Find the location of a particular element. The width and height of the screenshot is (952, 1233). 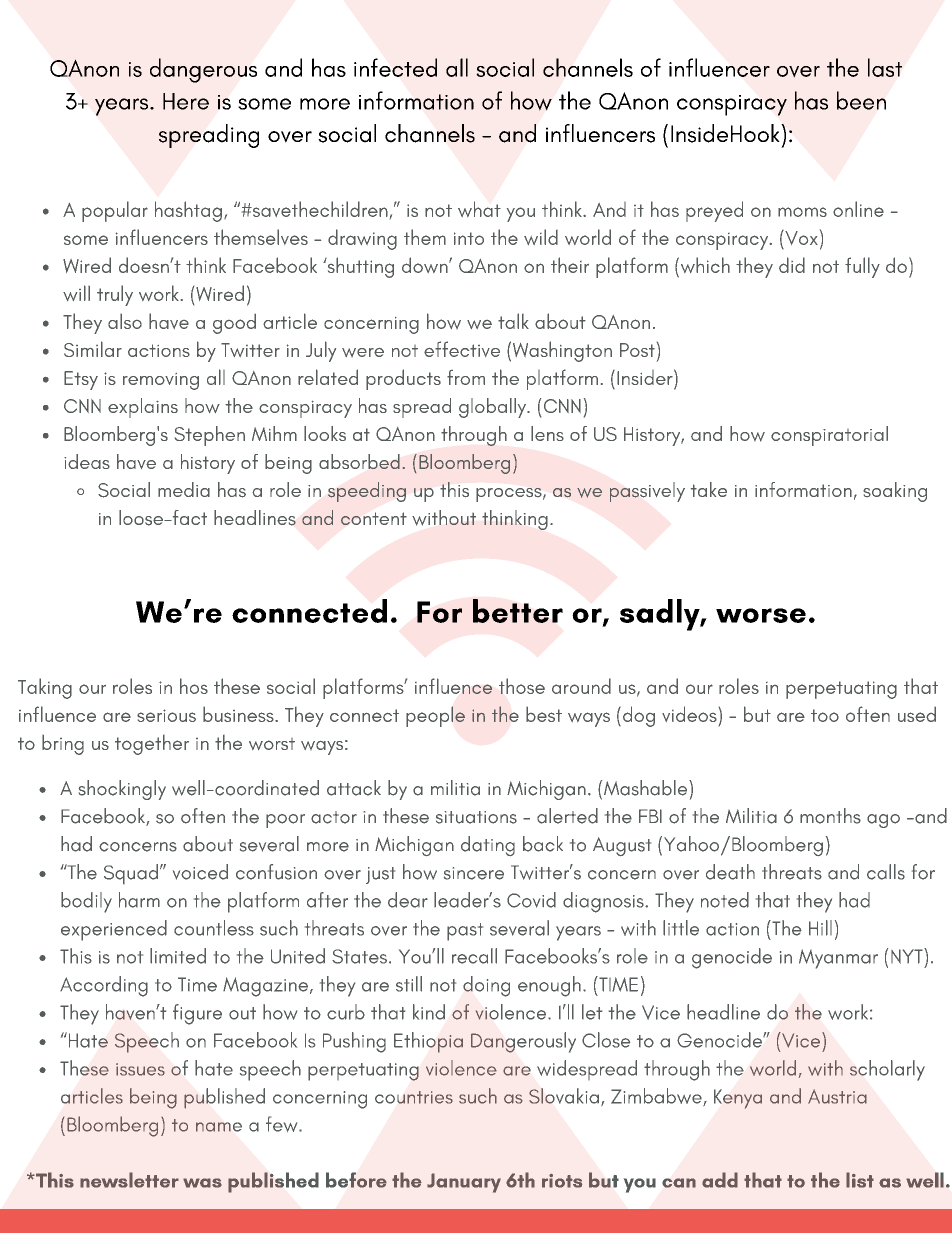

list is located at coordinates (860, 1180).
